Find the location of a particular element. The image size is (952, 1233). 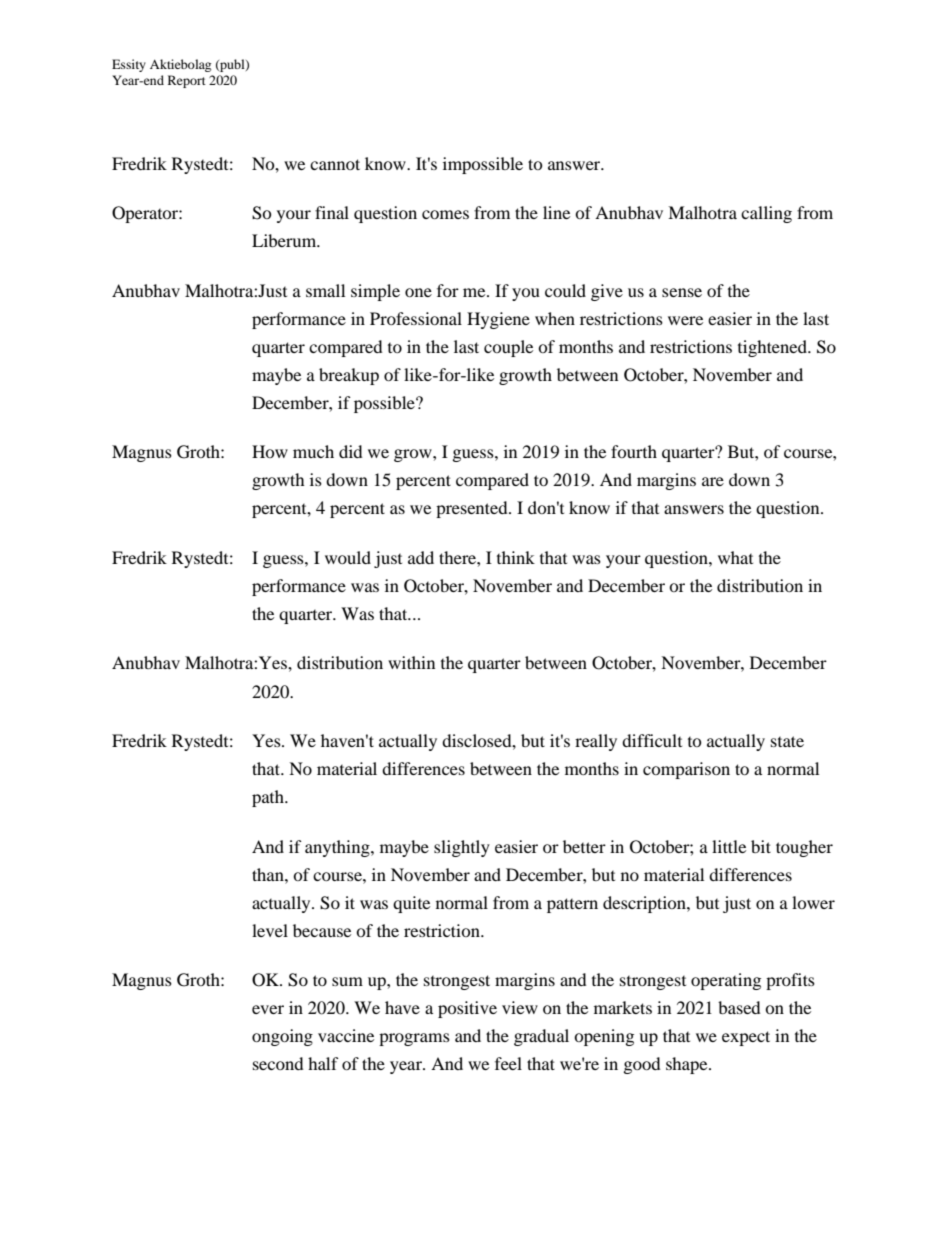

ongoing is located at coordinates (282, 1037).
